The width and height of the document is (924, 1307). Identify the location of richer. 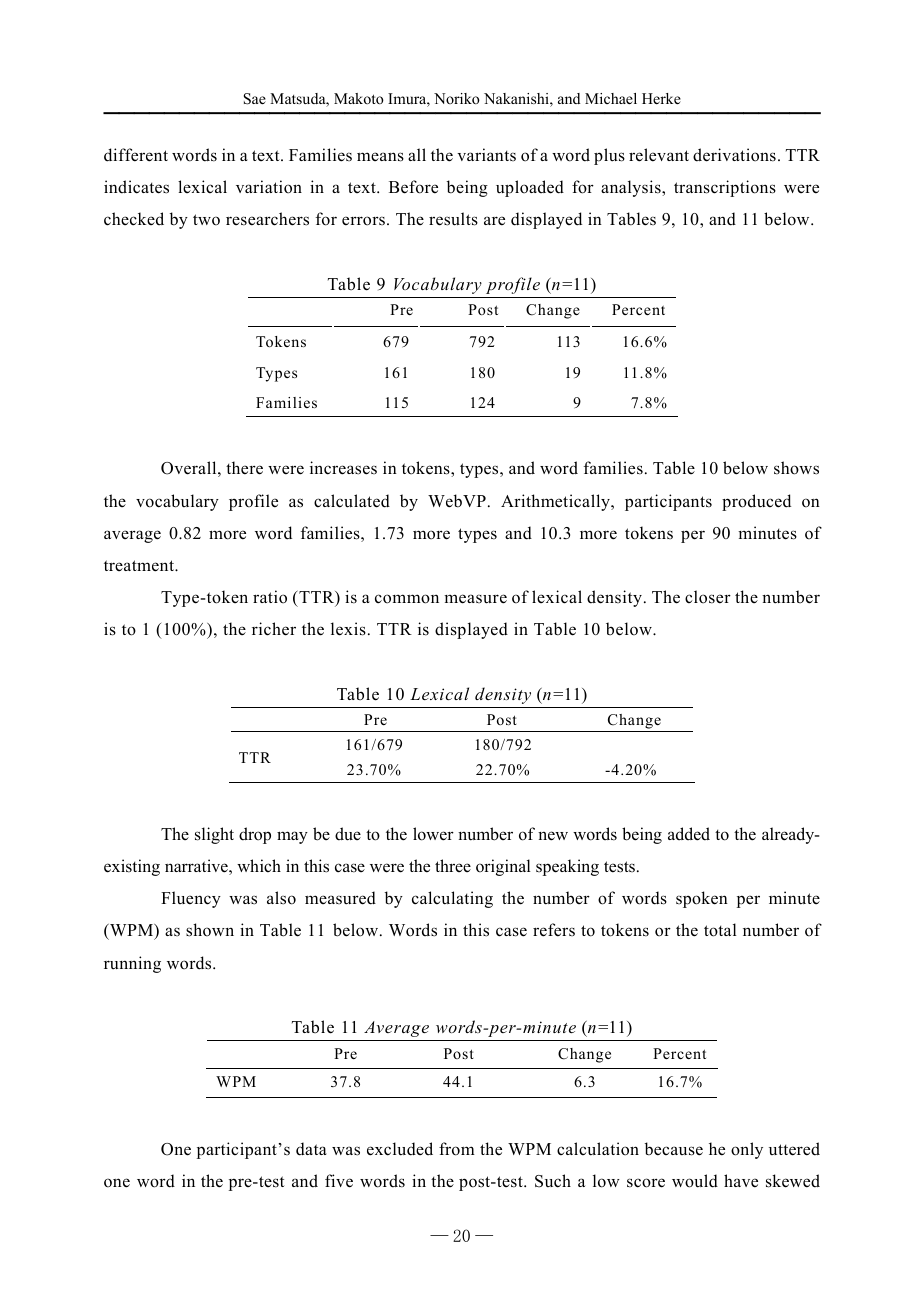
(274, 629).
